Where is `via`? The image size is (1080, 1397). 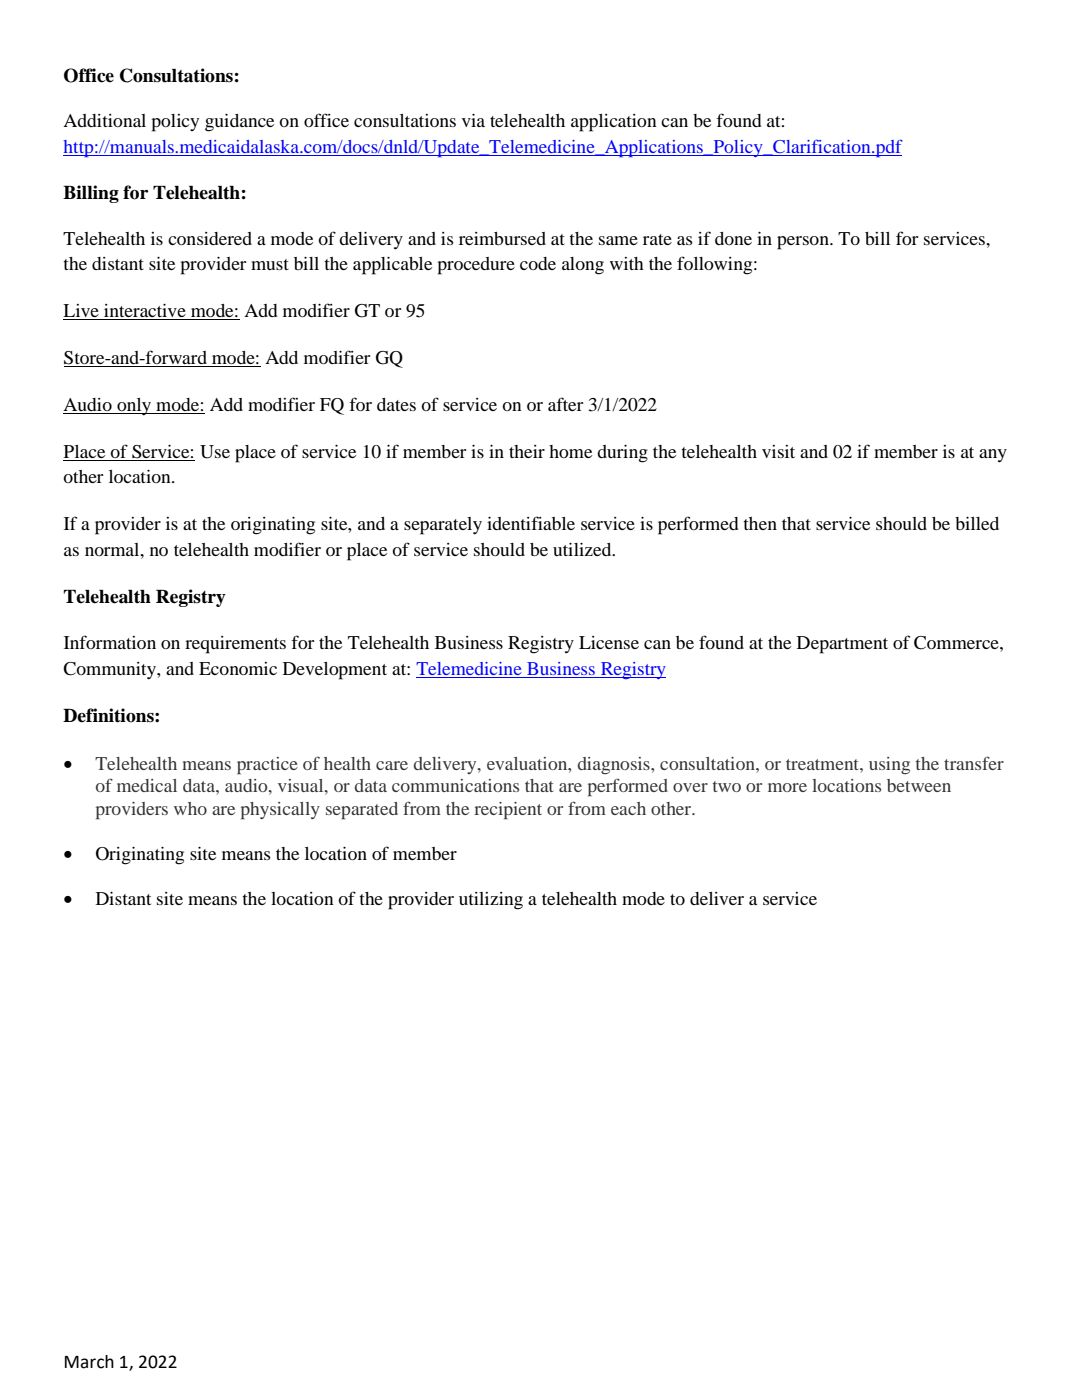
via is located at coordinates (473, 120).
